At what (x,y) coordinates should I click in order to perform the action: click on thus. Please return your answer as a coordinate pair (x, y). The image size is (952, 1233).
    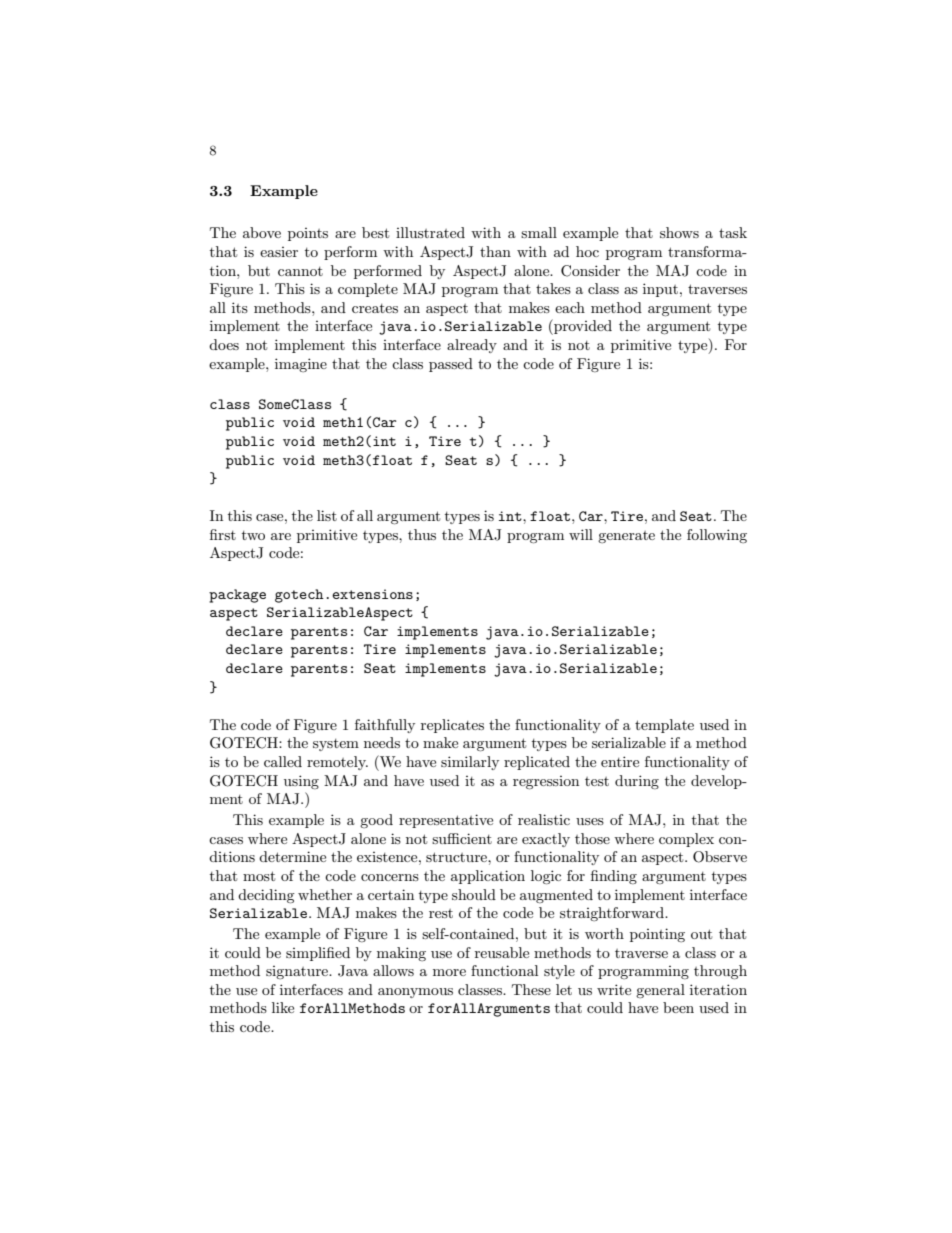
    Looking at the image, I should click on (422, 534).
